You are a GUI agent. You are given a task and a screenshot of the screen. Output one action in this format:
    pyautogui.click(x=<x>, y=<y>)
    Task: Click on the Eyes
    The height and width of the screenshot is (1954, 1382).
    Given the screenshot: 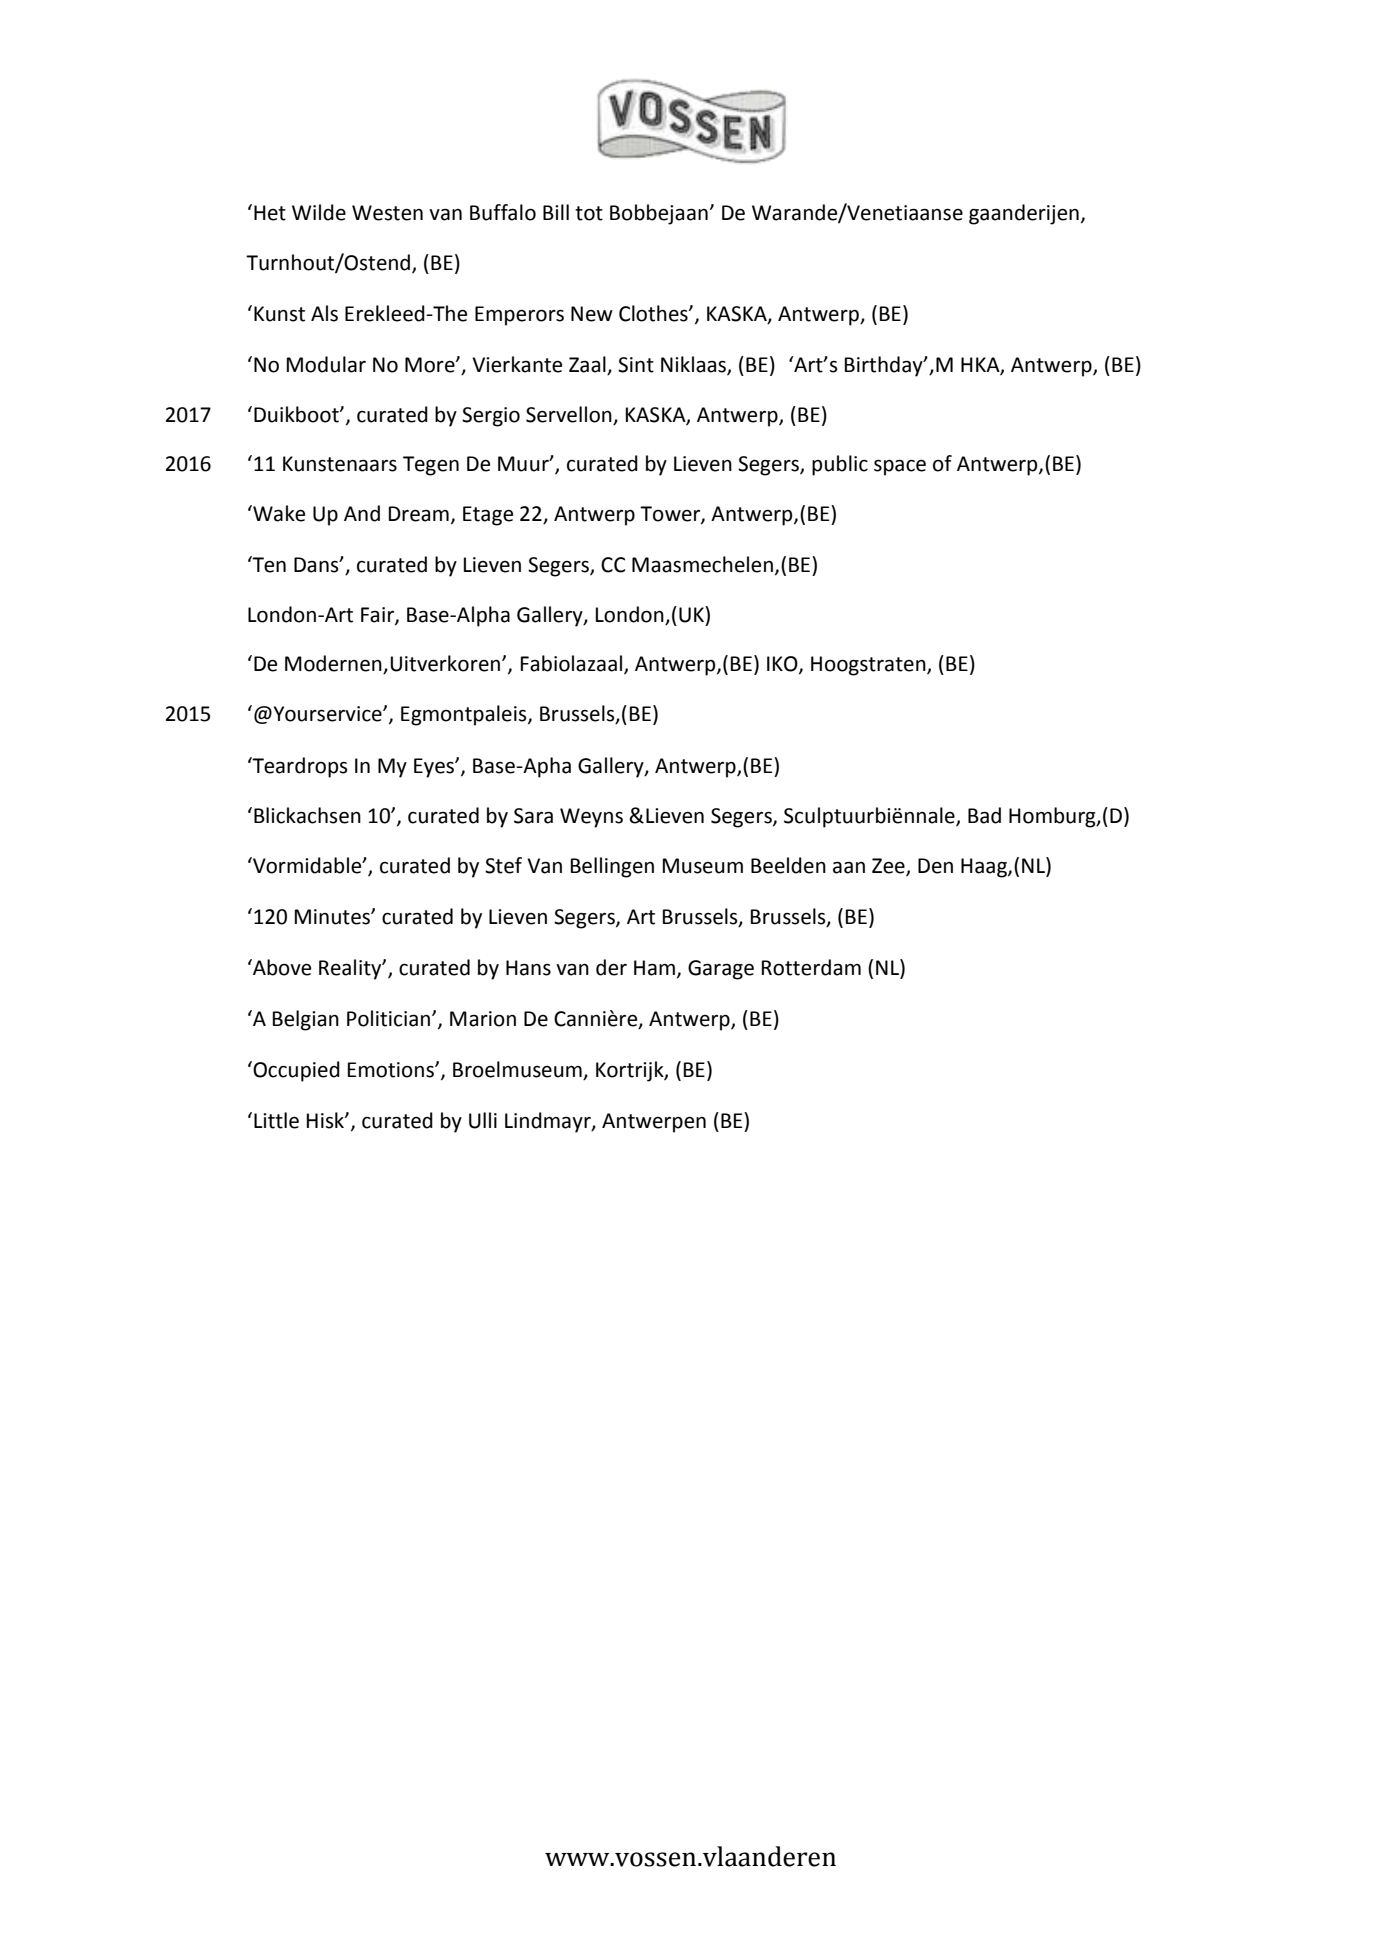 What is the action you would take?
    pyautogui.click(x=435, y=768)
